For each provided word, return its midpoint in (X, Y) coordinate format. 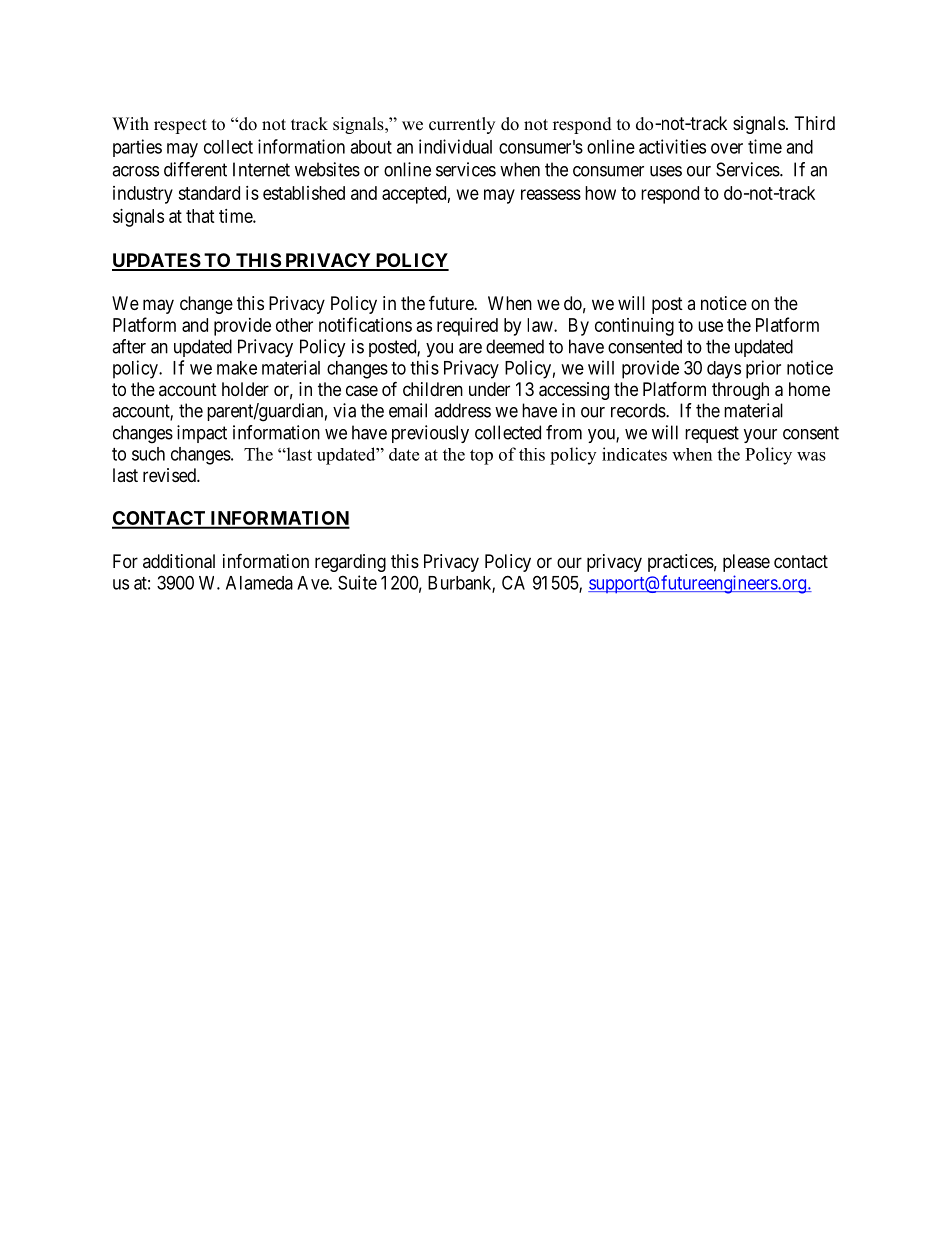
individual (455, 146)
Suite (357, 582)
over (727, 148)
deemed (515, 346)
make (237, 368)
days (724, 370)
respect (180, 126)
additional (179, 561)
